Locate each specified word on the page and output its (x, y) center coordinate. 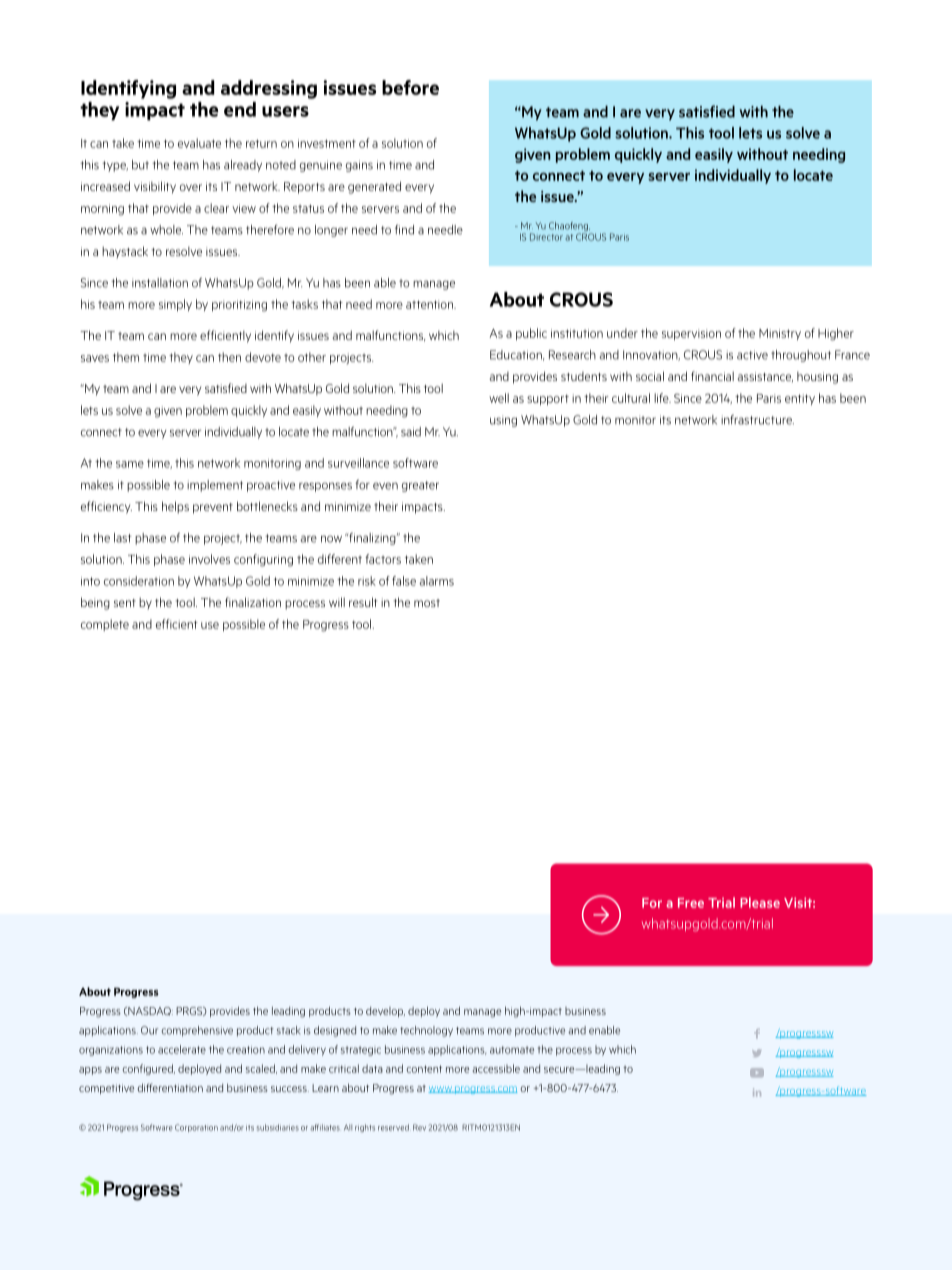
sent (125, 603)
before (410, 87)
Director (546, 237)
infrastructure (757, 420)
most (427, 603)
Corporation (196, 1128)
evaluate (199, 143)
